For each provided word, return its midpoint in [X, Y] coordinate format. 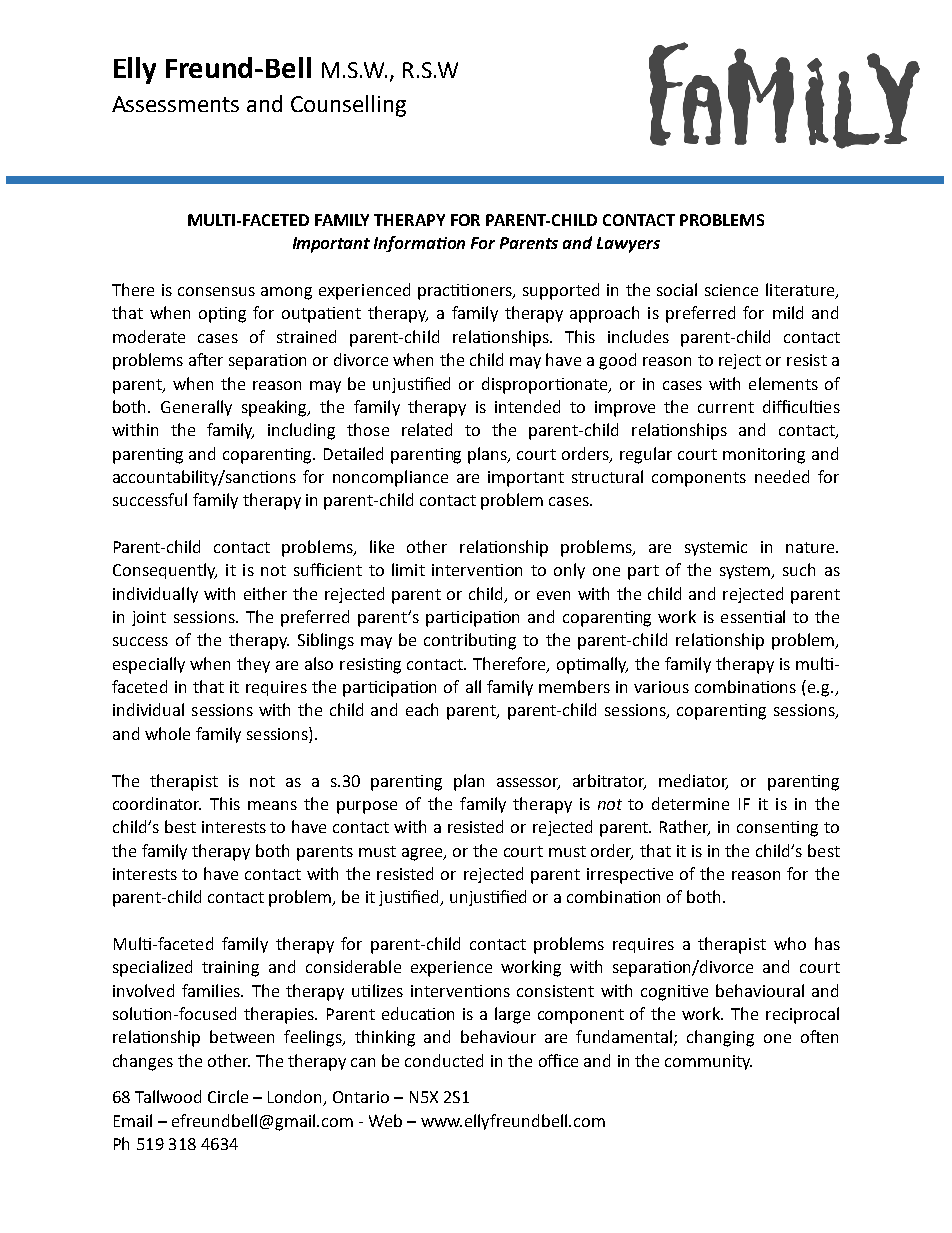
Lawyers [628, 245]
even [553, 595]
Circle [228, 1096]
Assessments [175, 104]
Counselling [348, 106]
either [265, 593]
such [799, 569]
